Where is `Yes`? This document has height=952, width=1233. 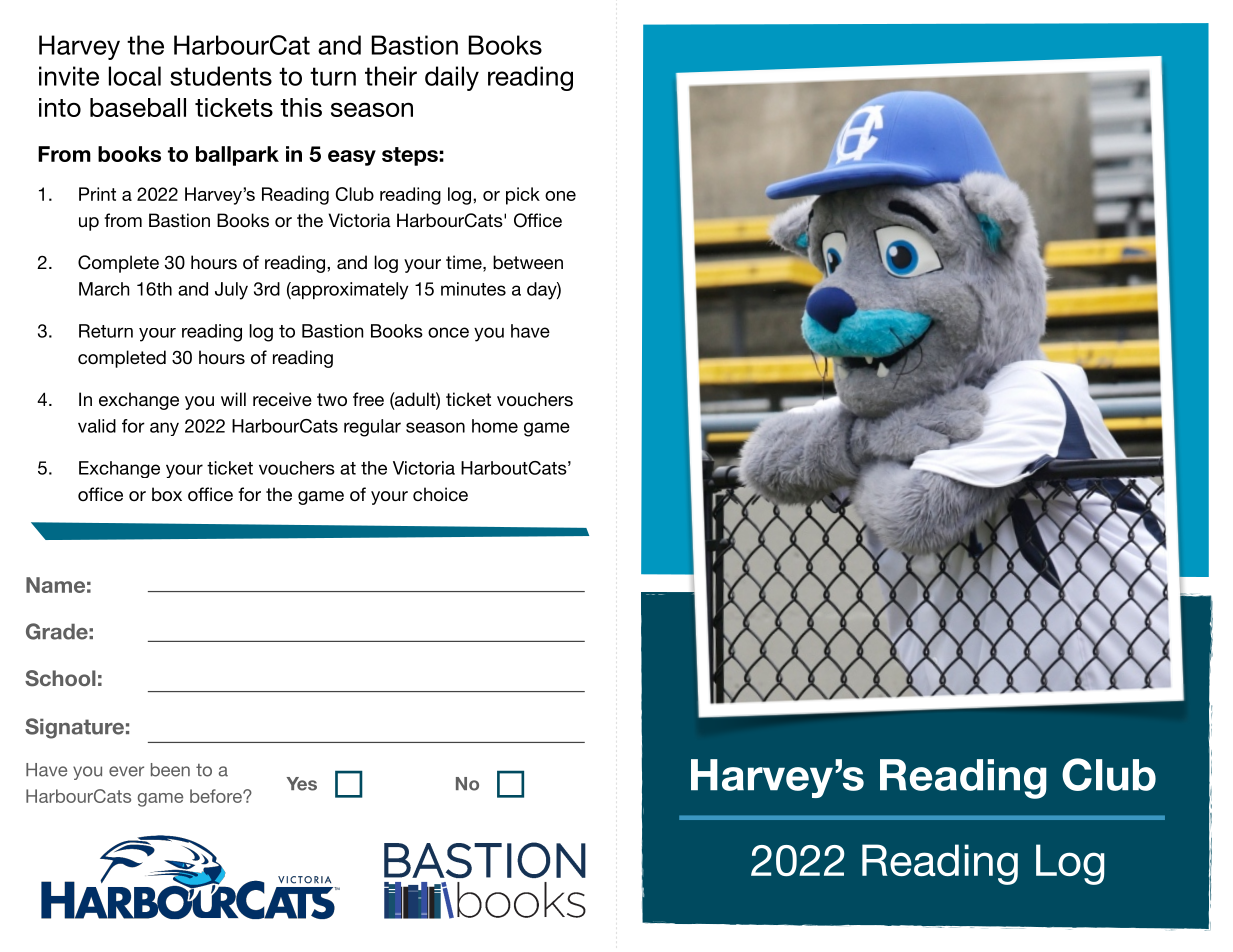 Yes is located at coordinates (302, 784).
